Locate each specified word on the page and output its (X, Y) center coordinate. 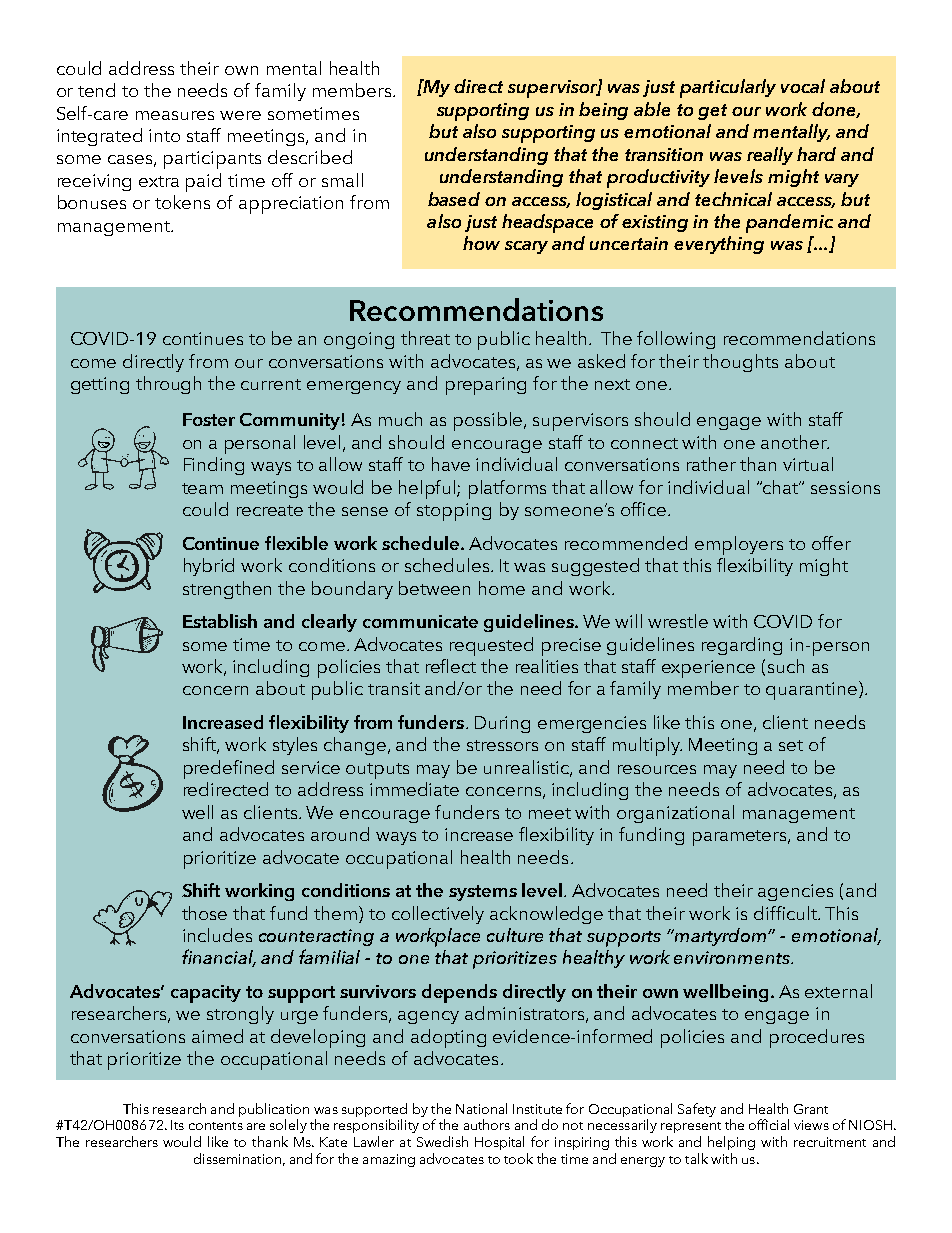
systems (483, 893)
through (168, 385)
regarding (742, 646)
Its (177, 1125)
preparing (486, 386)
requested (491, 646)
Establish (220, 621)
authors (487, 1124)
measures (175, 115)
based (454, 199)
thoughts (740, 363)
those (204, 913)
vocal (803, 86)
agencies (795, 892)
